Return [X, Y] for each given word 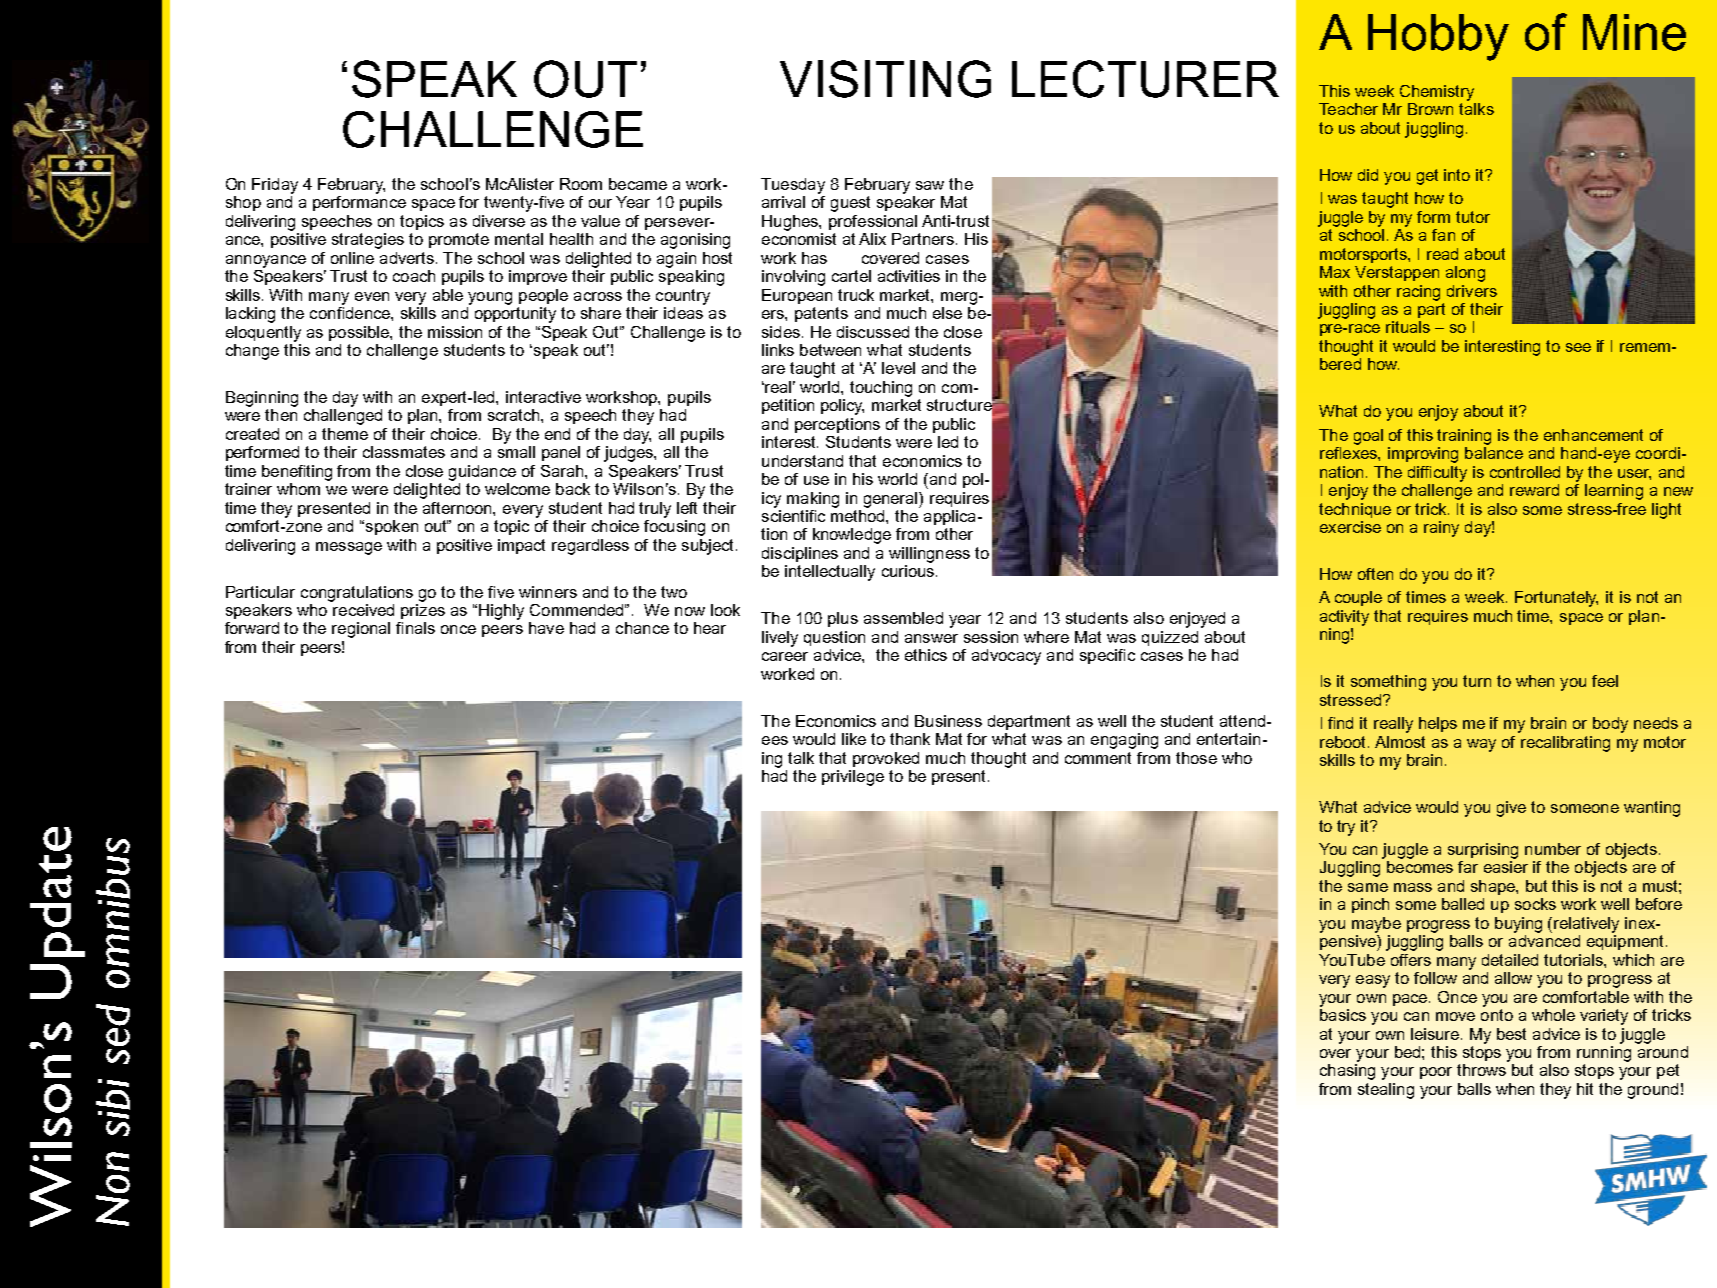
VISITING [885, 79]
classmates [404, 452]
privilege [853, 778]
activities [909, 276]
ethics [926, 655]
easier [1506, 867]
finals [415, 628]
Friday [275, 186]
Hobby [1438, 37]
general [892, 500]
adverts [407, 258]
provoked [886, 759]
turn [1477, 681]
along [1465, 274]
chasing [1347, 1072]
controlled [1525, 472]
